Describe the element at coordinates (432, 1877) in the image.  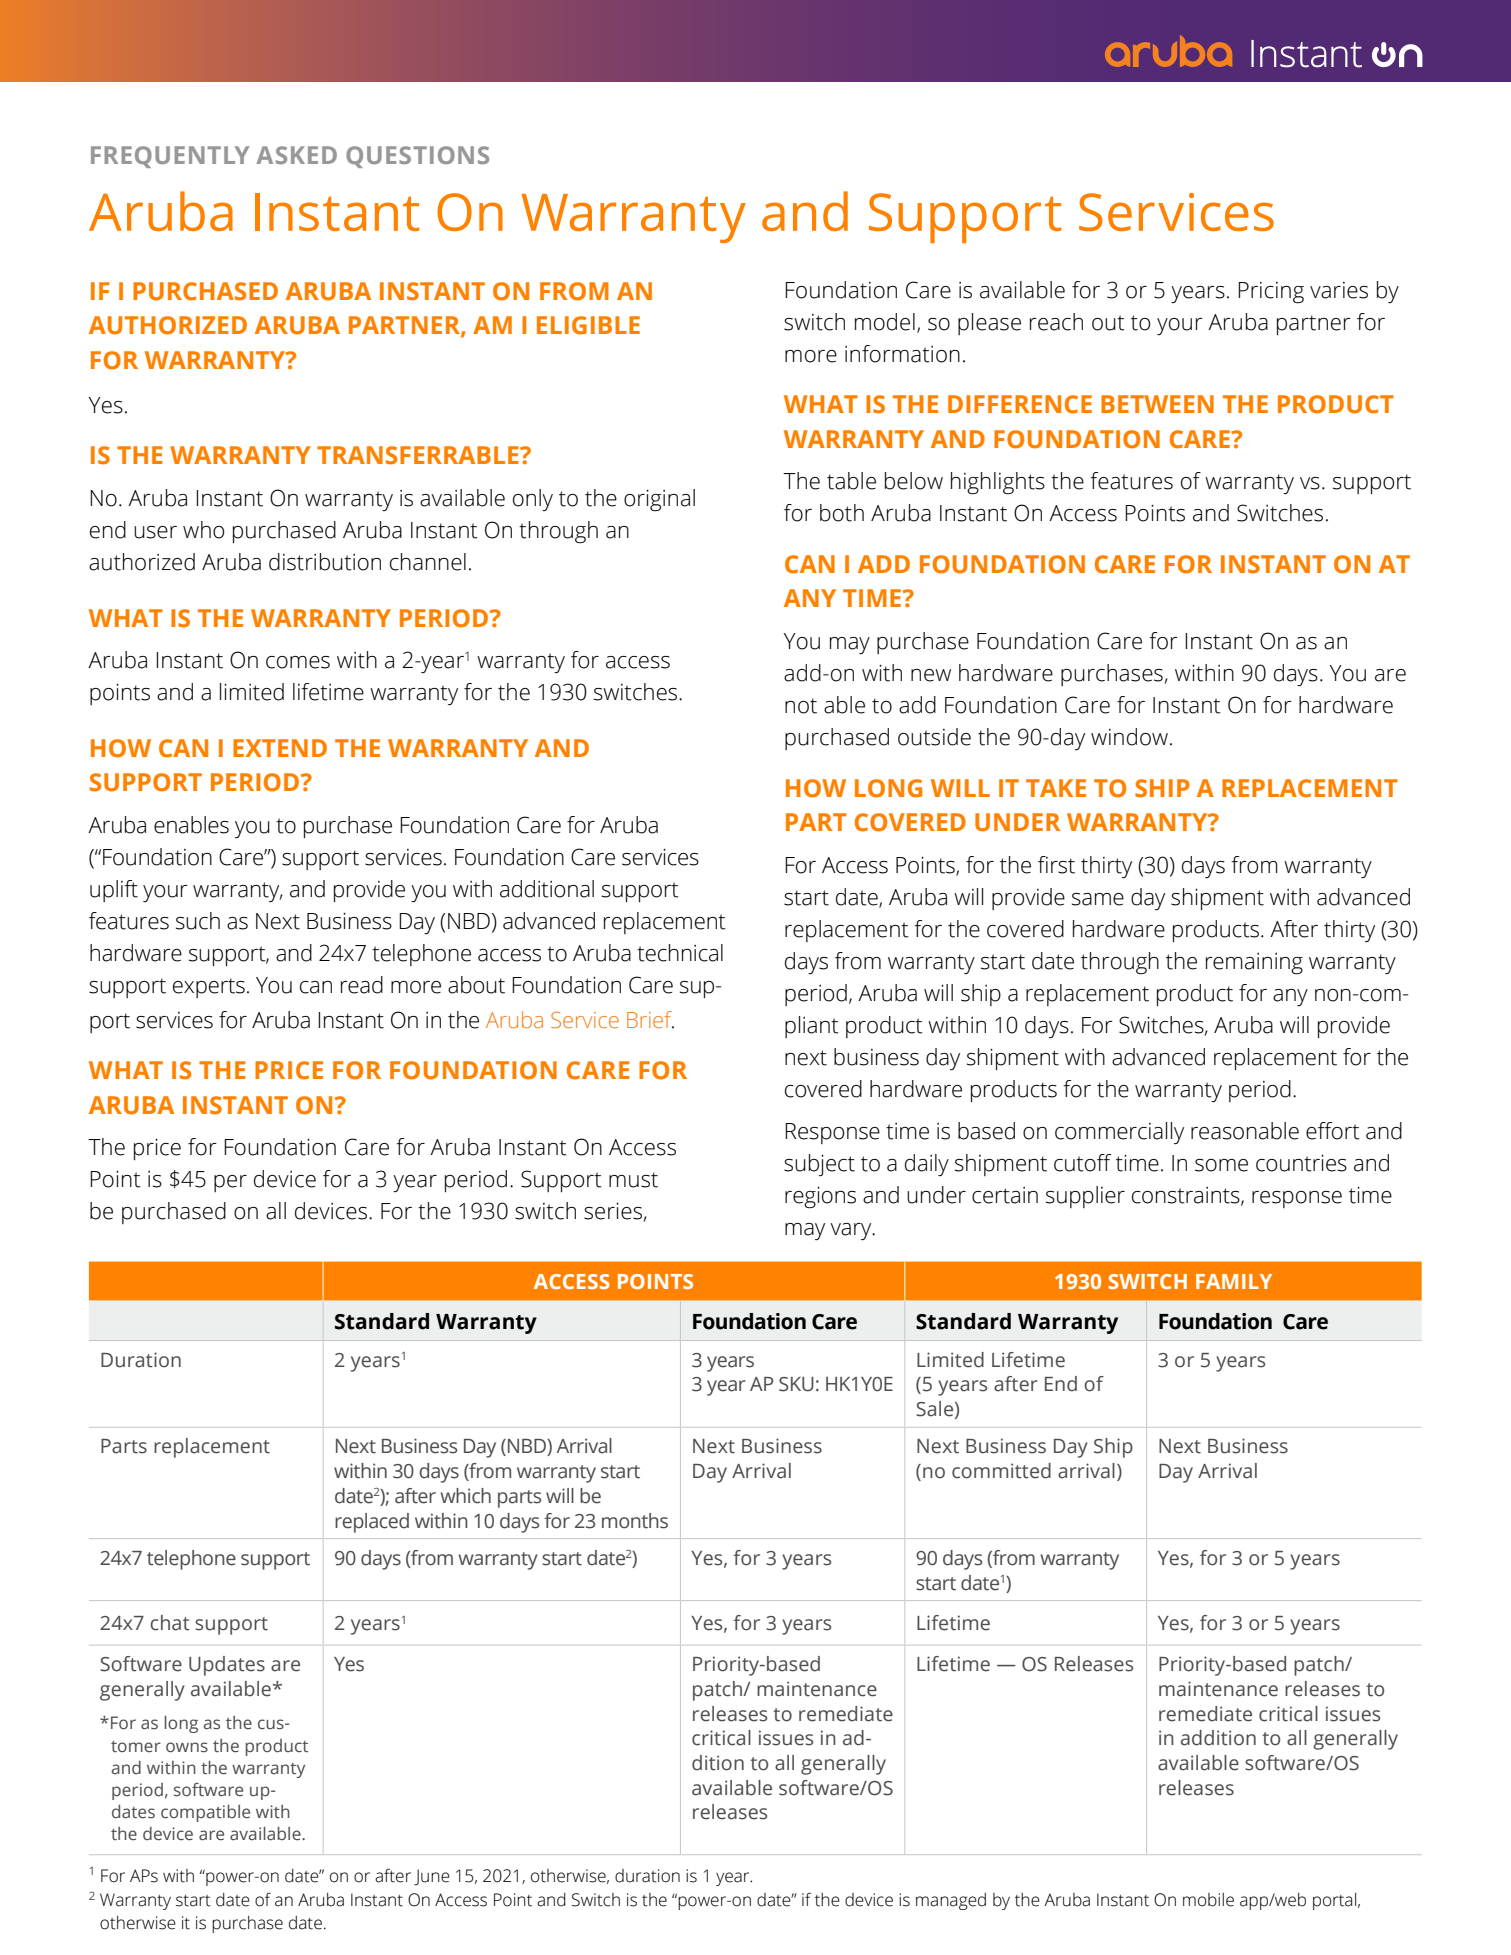
I see `June` at that location.
